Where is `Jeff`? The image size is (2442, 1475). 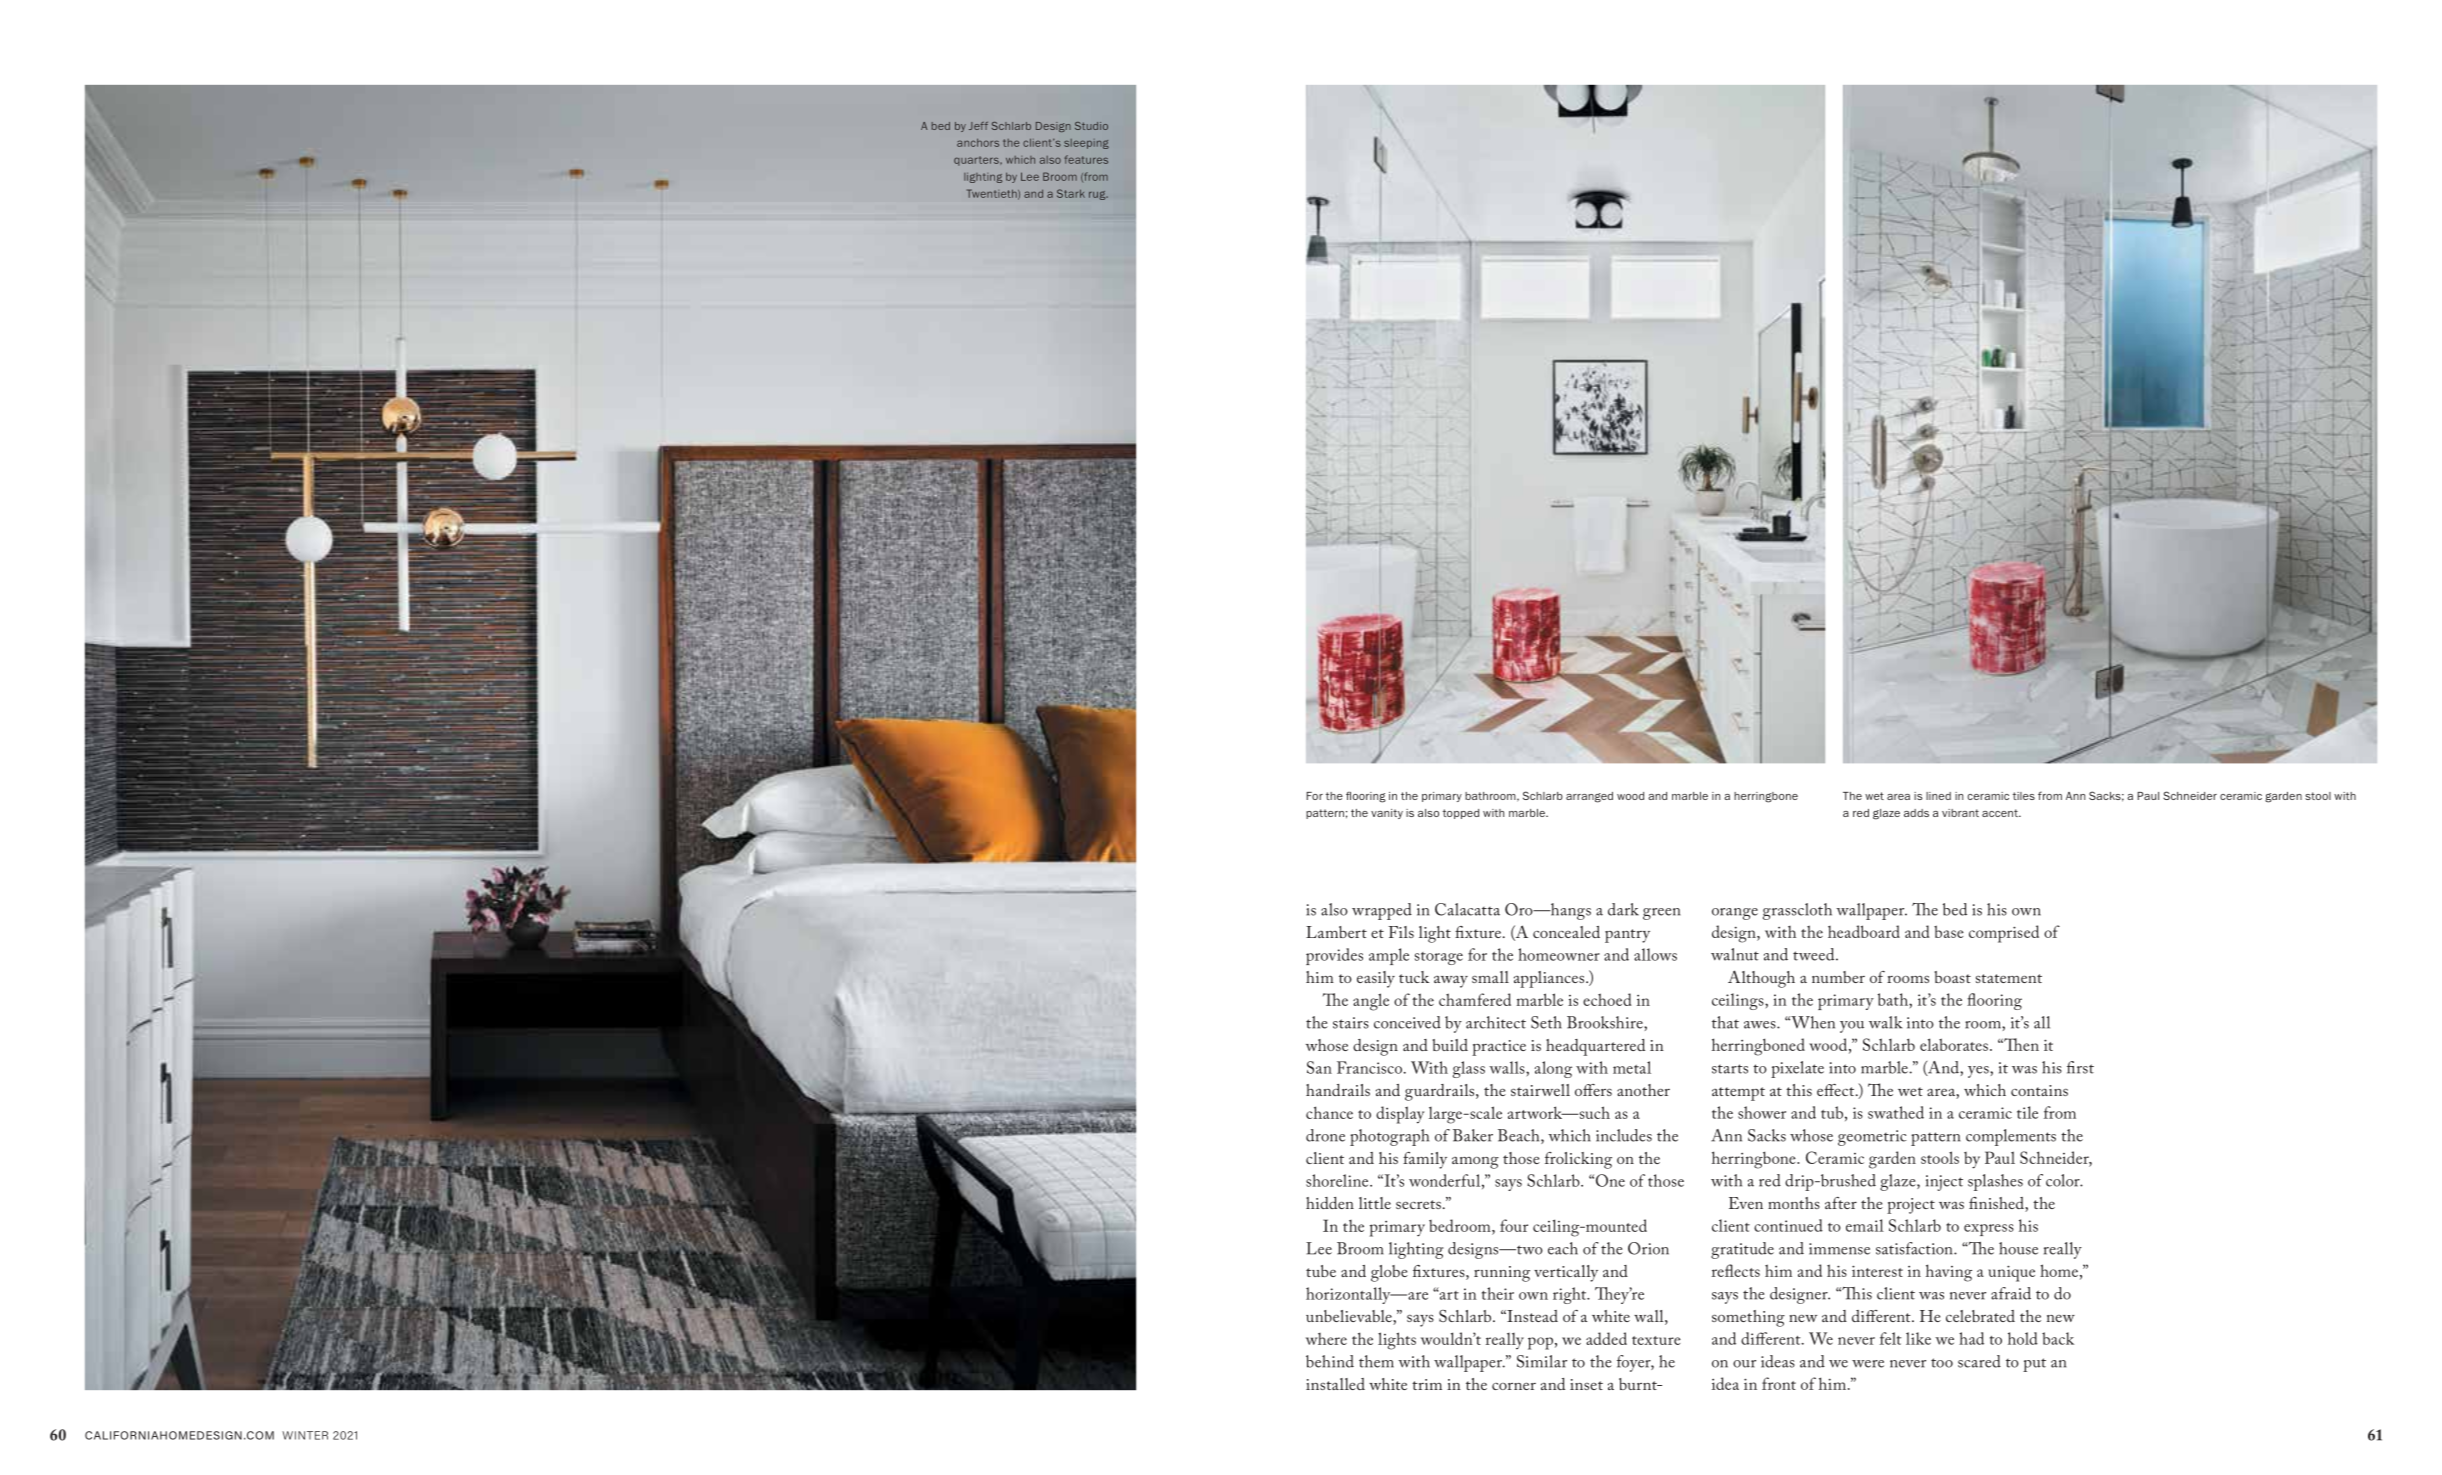
Jeff is located at coordinates (978, 126).
